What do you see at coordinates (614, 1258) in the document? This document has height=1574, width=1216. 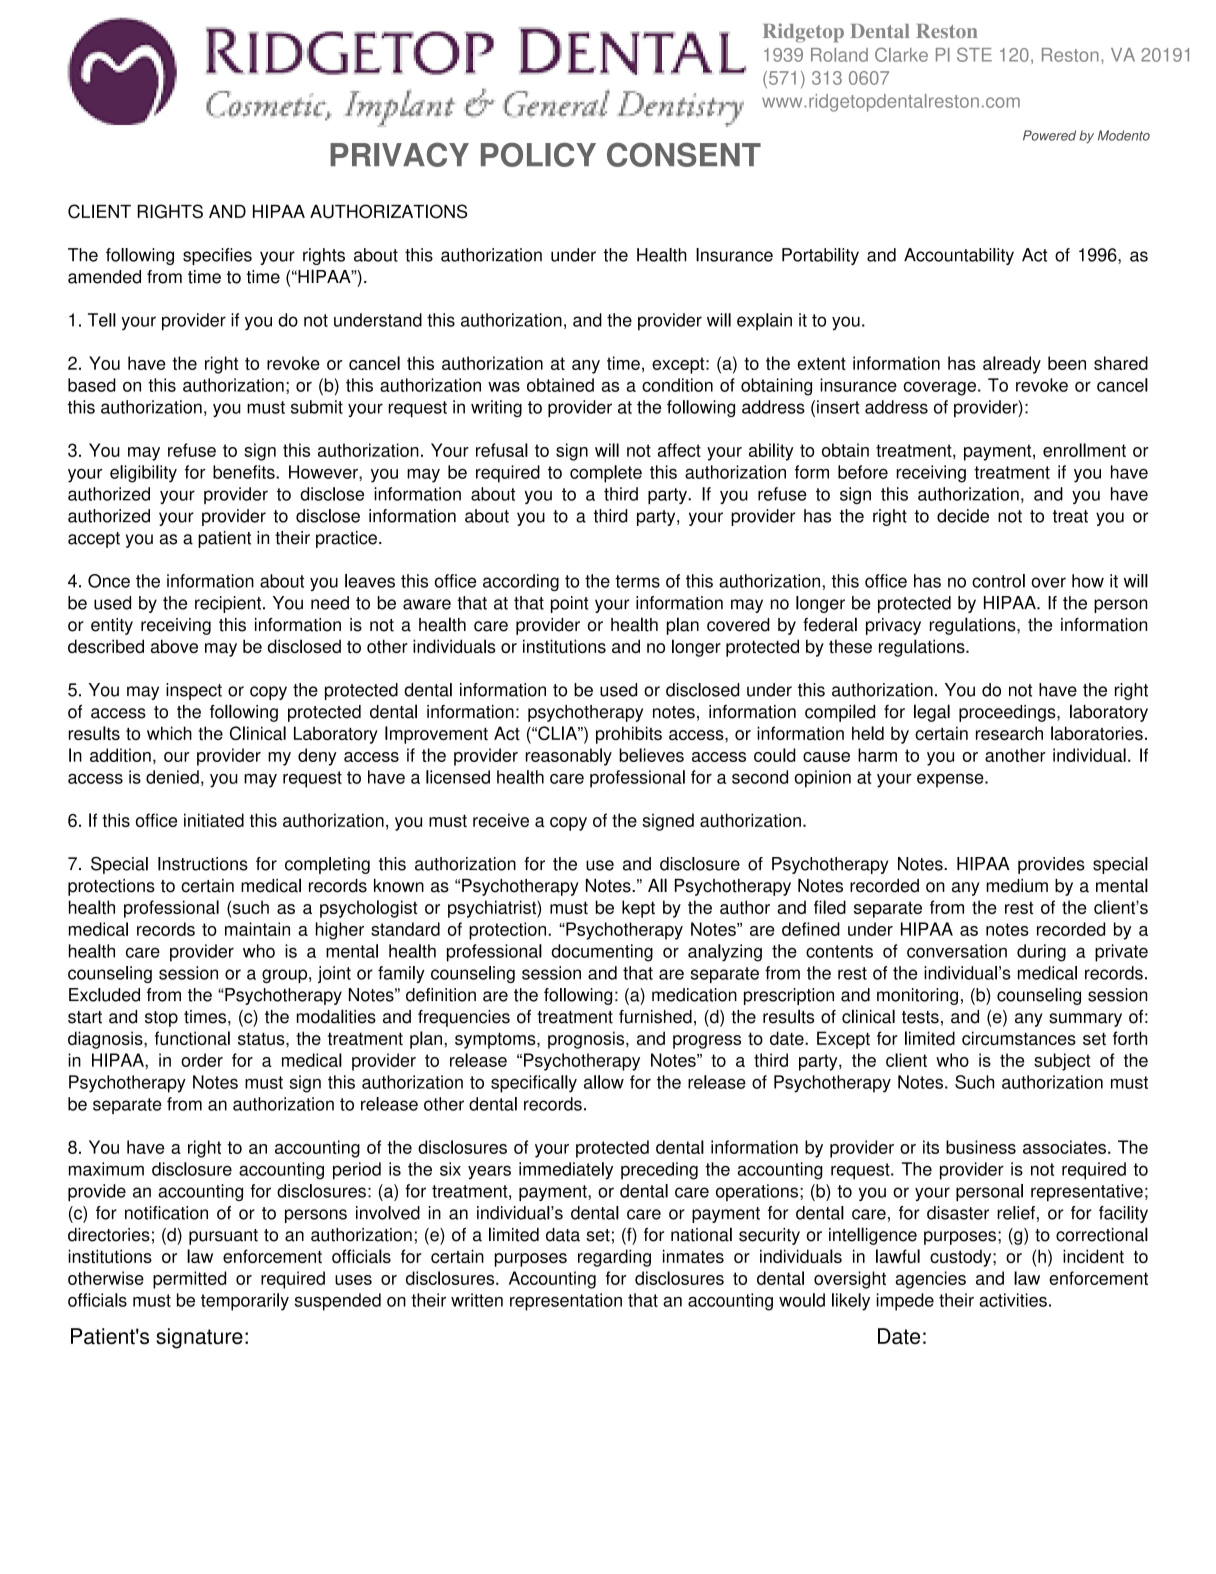 I see `regarding` at bounding box center [614, 1258].
